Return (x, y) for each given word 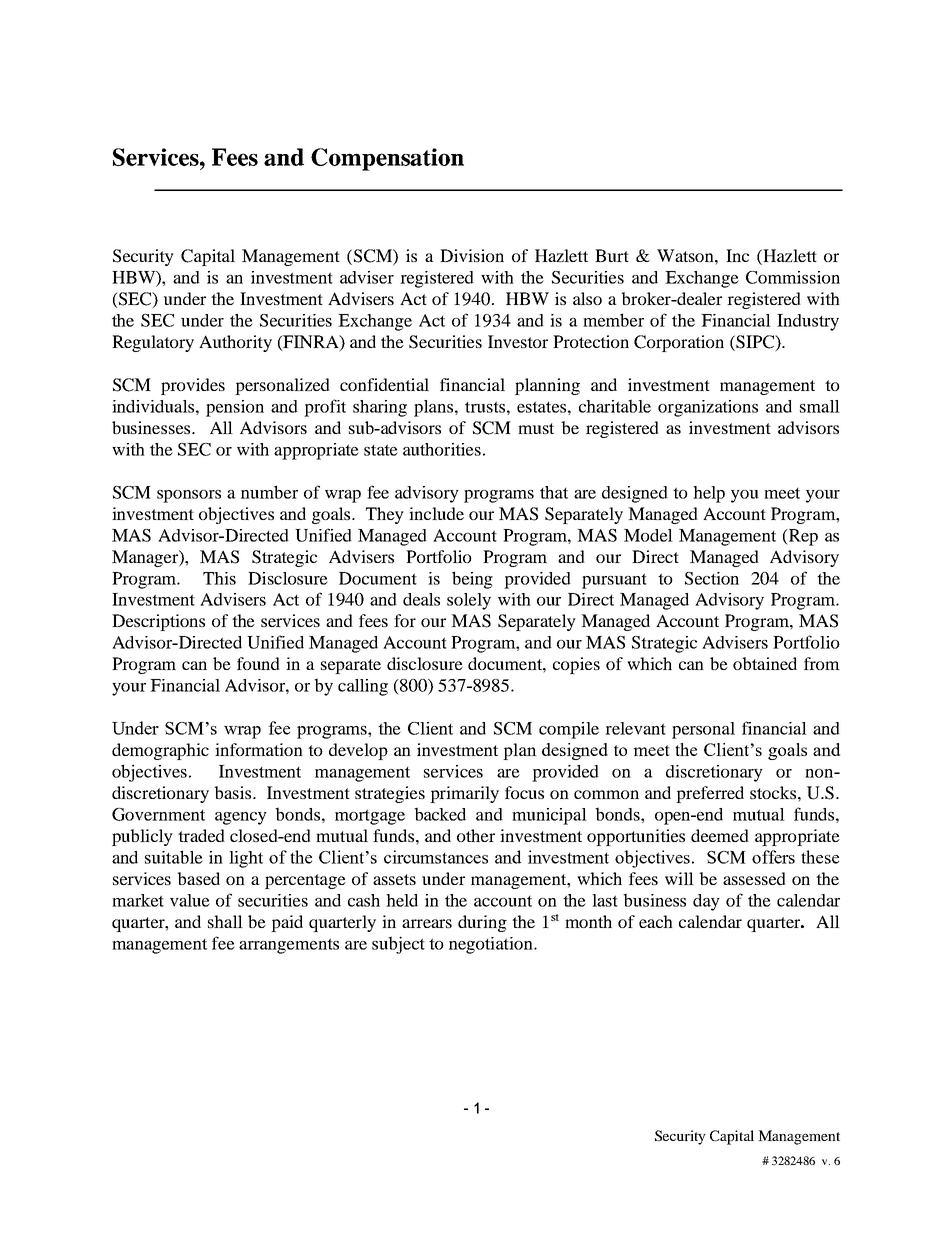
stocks (773, 792)
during (482, 923)
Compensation (387, 159)
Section (712, 578)
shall (225, 921)
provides (193, 386)
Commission (793, 277)
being (472, 580)
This (219, 578)
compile (569, 730)
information (259, 749)
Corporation (679, 343)
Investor (518, 341)
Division (472, 255)
